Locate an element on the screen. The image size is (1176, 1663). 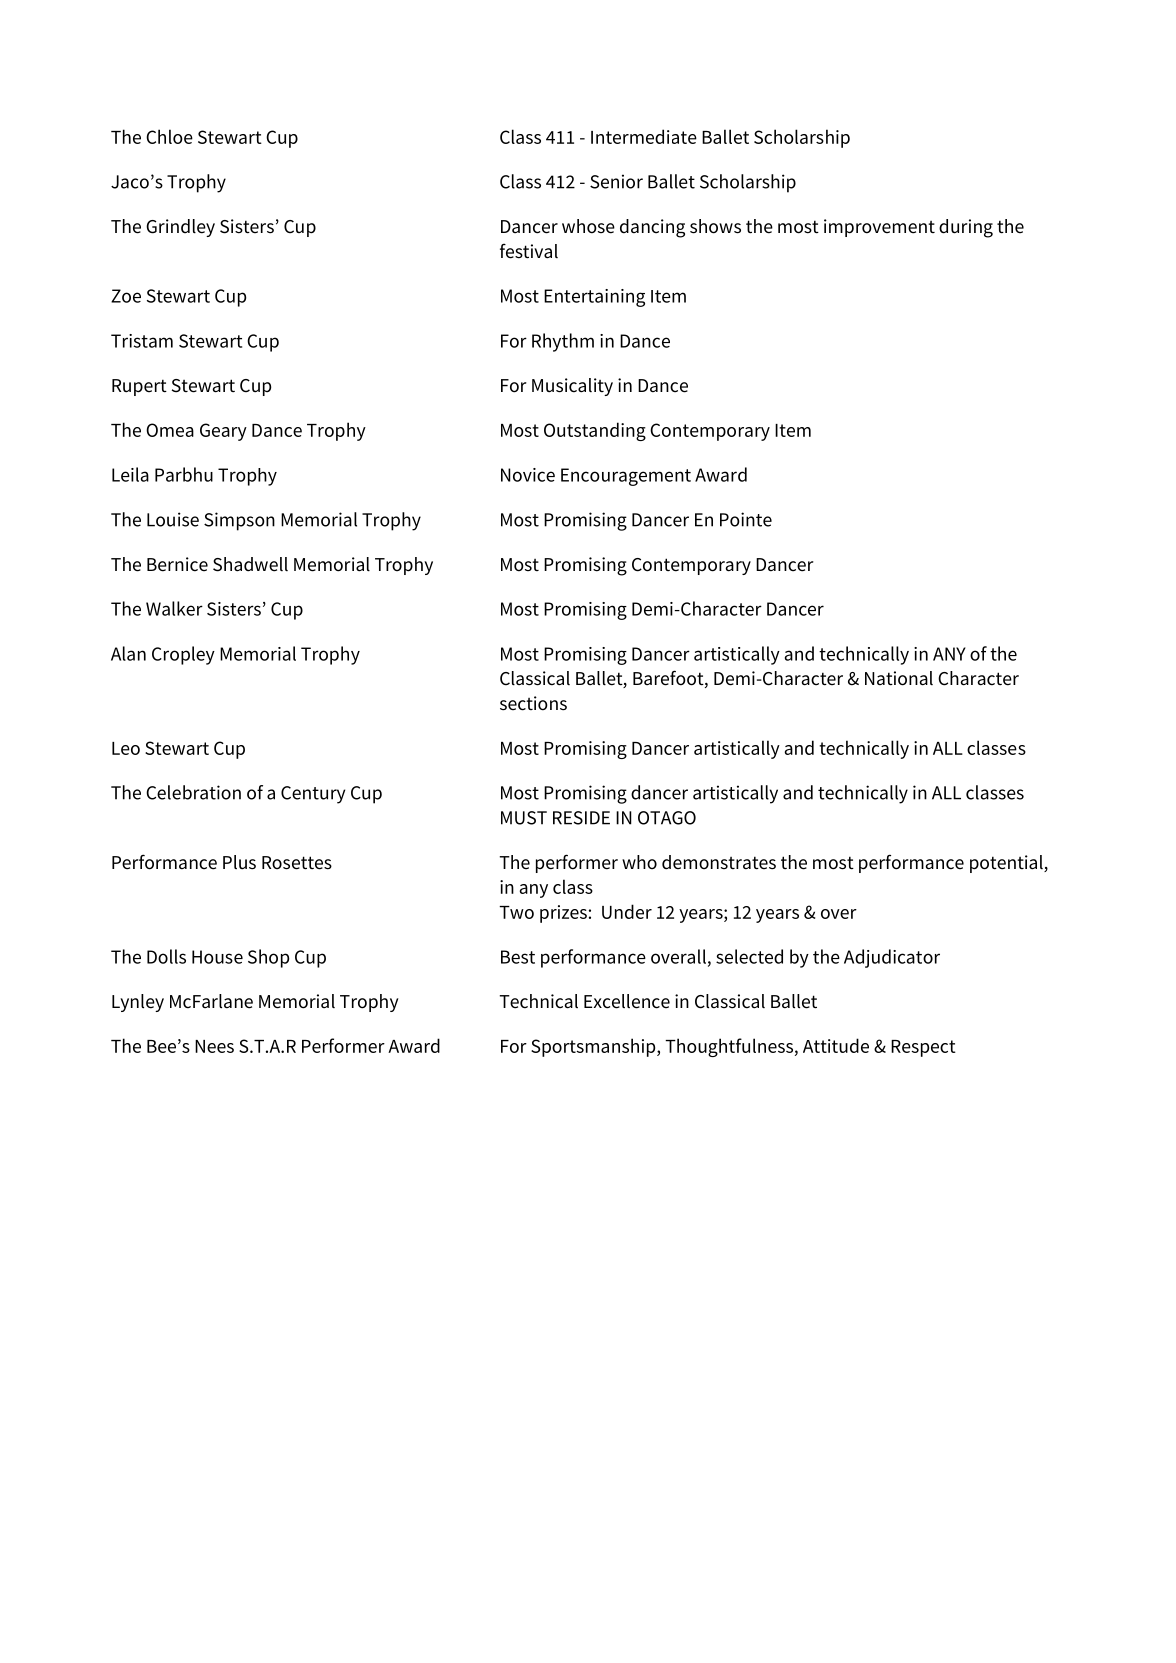
Barefoot is located at coordinates (669, 679).
